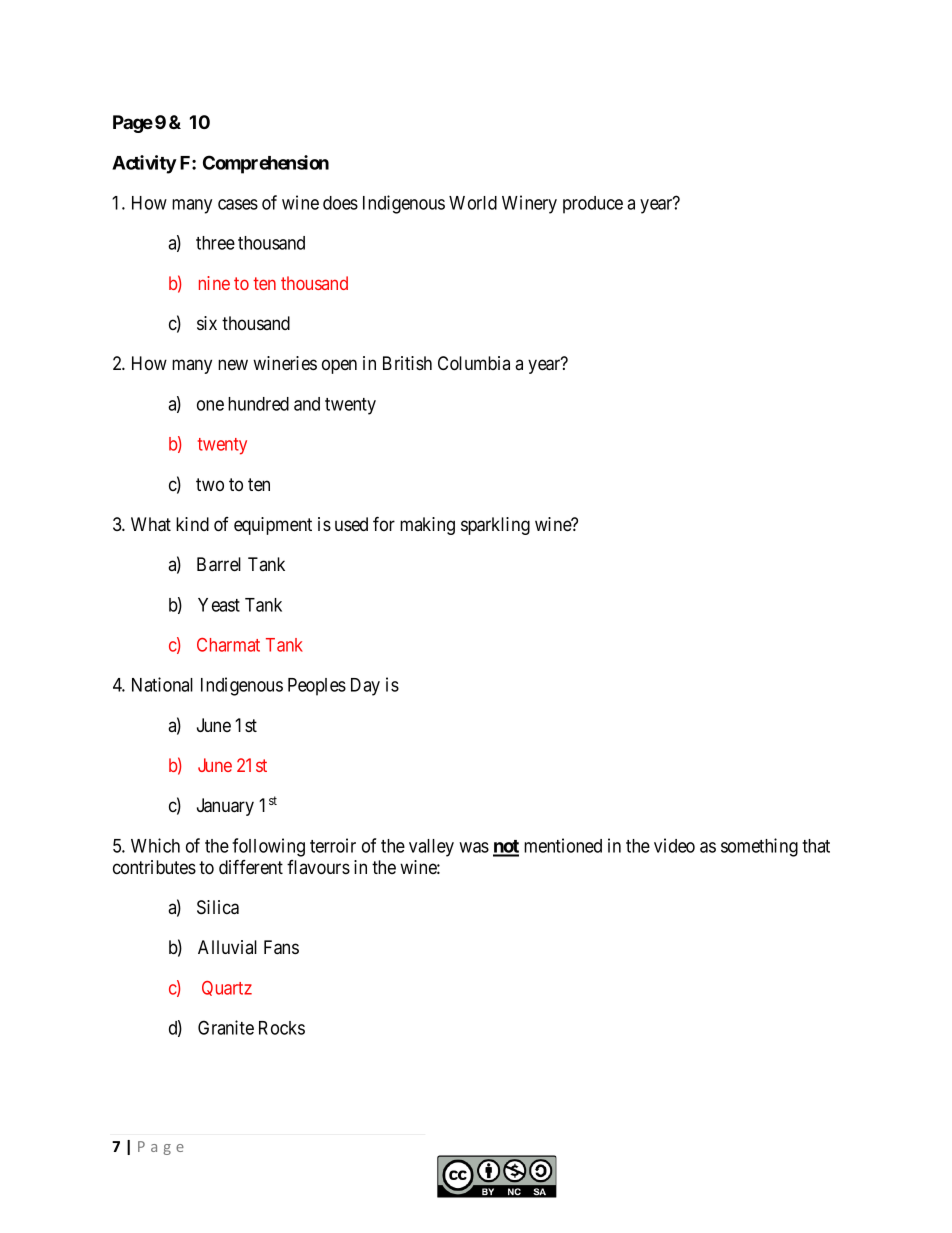 Image resolution: width=952 pixels, height=1233 pixels. What do you see at coordinates (281, 947) in the screenshot?
I see `Fans` at bounding box center [281, 947].
